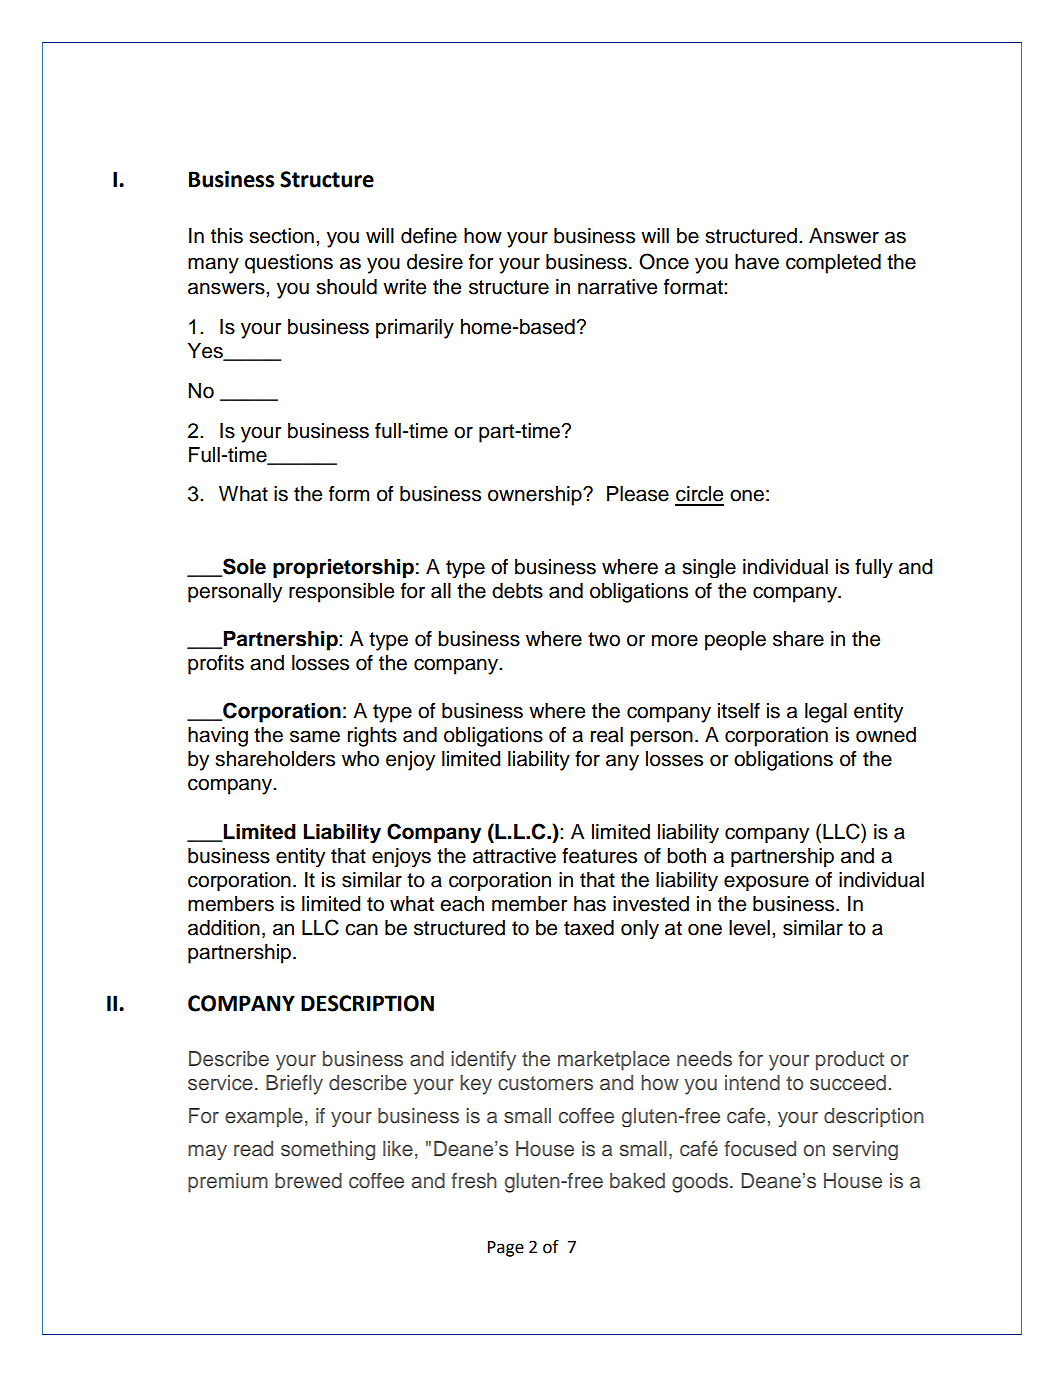  I want to click on profits, so click(216, 665).
